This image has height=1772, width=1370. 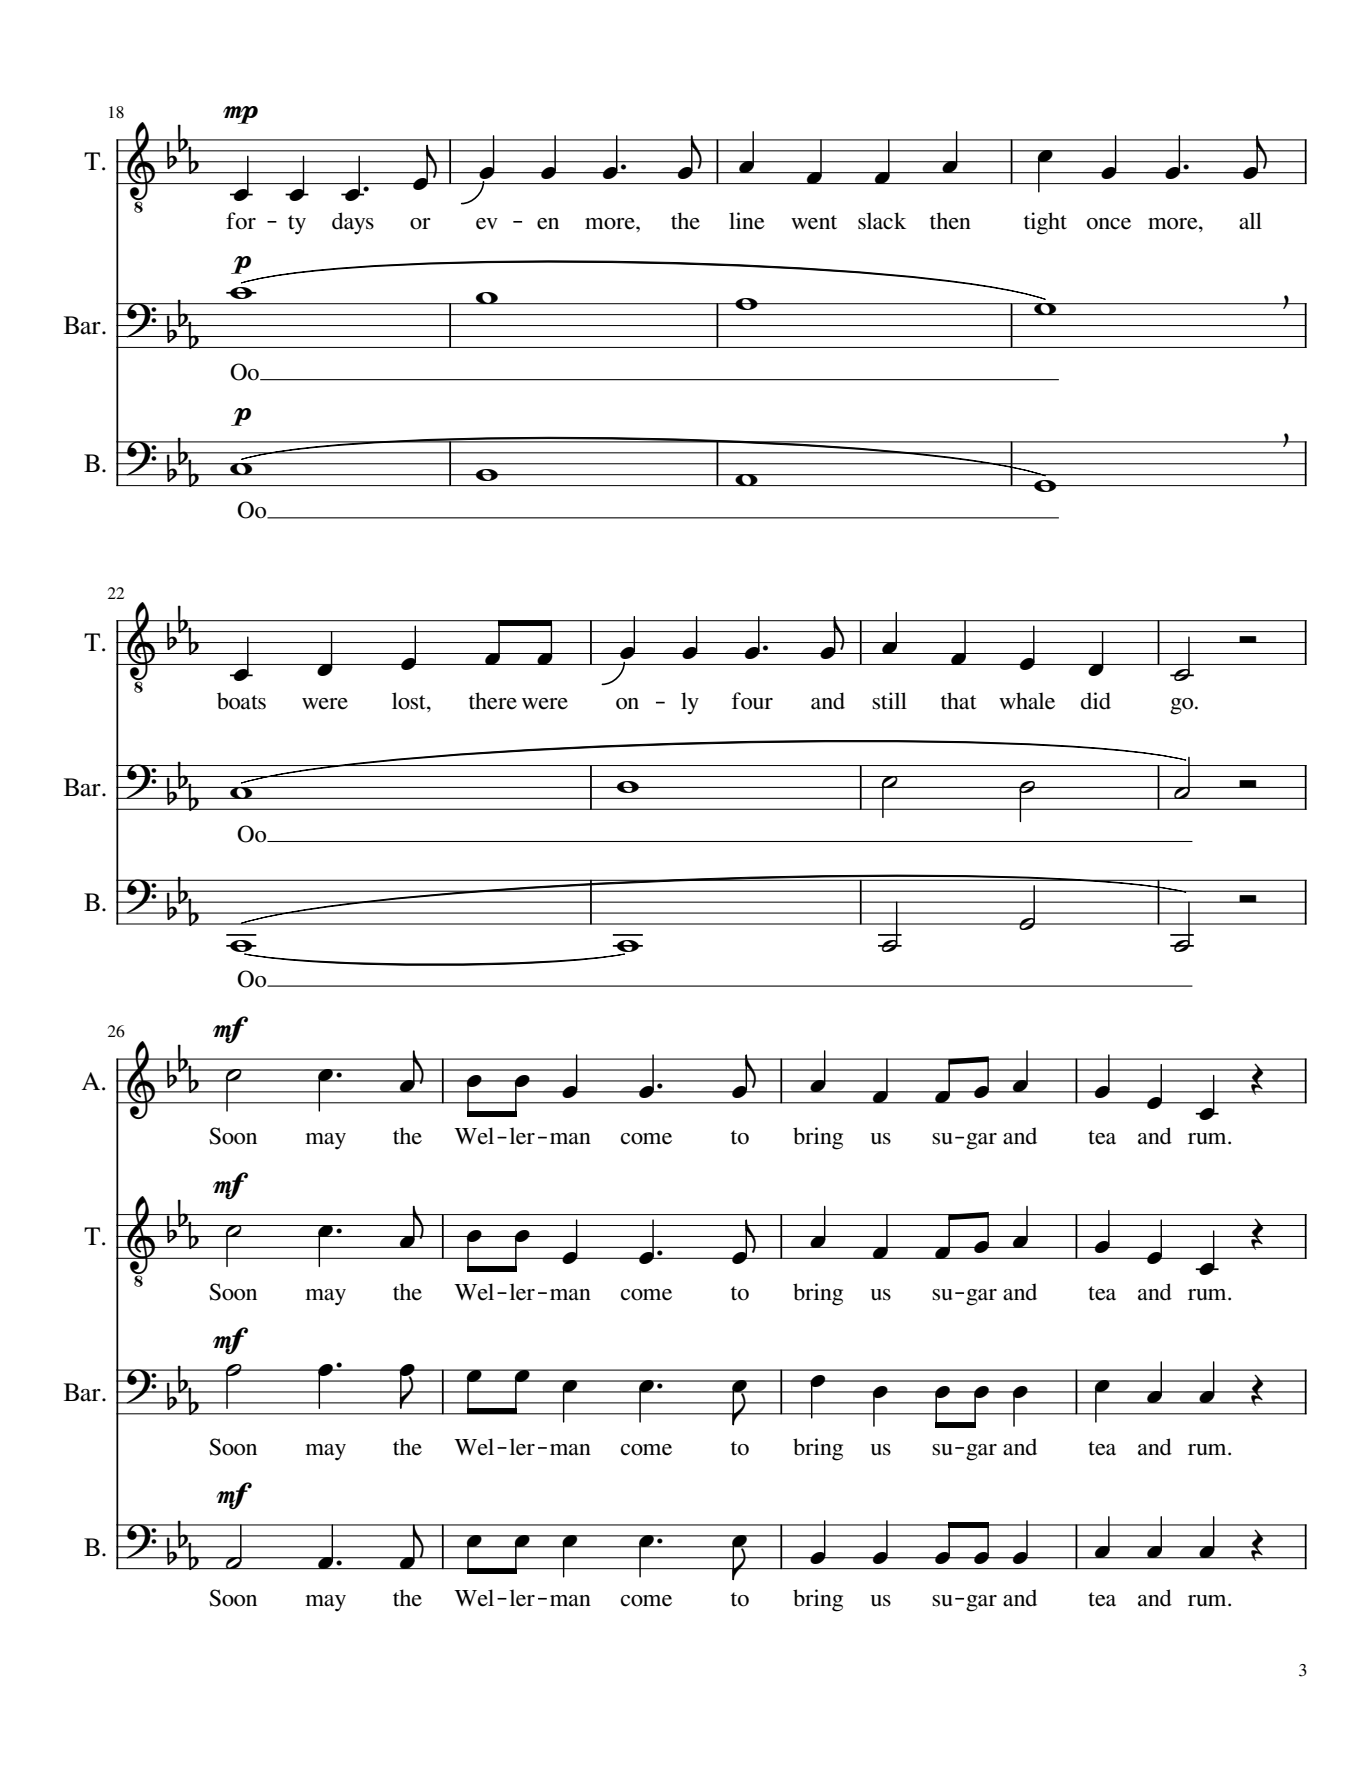 I want to click on days, so click(x=353, y=223).
